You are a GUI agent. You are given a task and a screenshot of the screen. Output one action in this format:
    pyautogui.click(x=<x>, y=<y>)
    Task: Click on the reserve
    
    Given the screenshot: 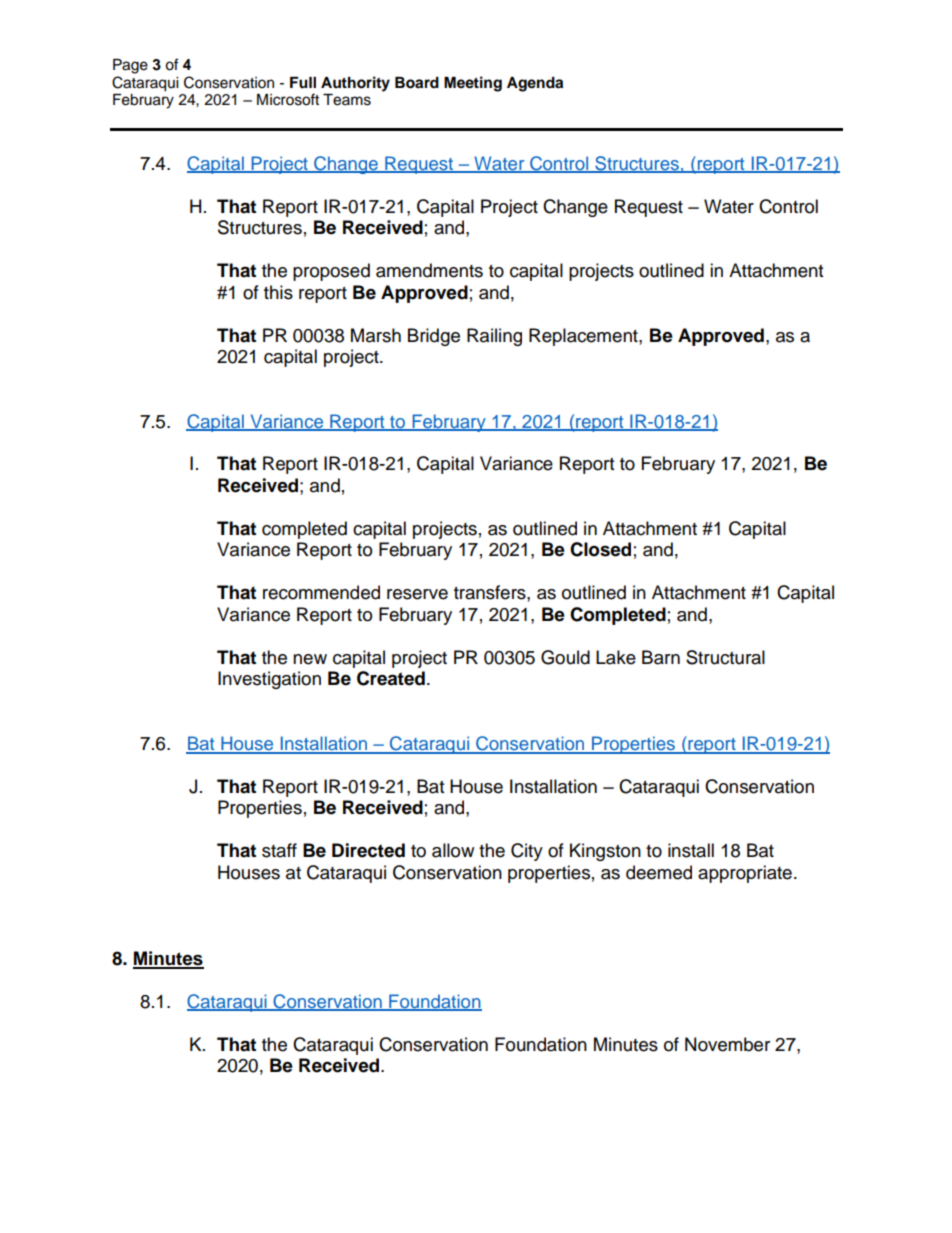 What is the action you would take?
    pyautogui.click(x=417, y=594)
